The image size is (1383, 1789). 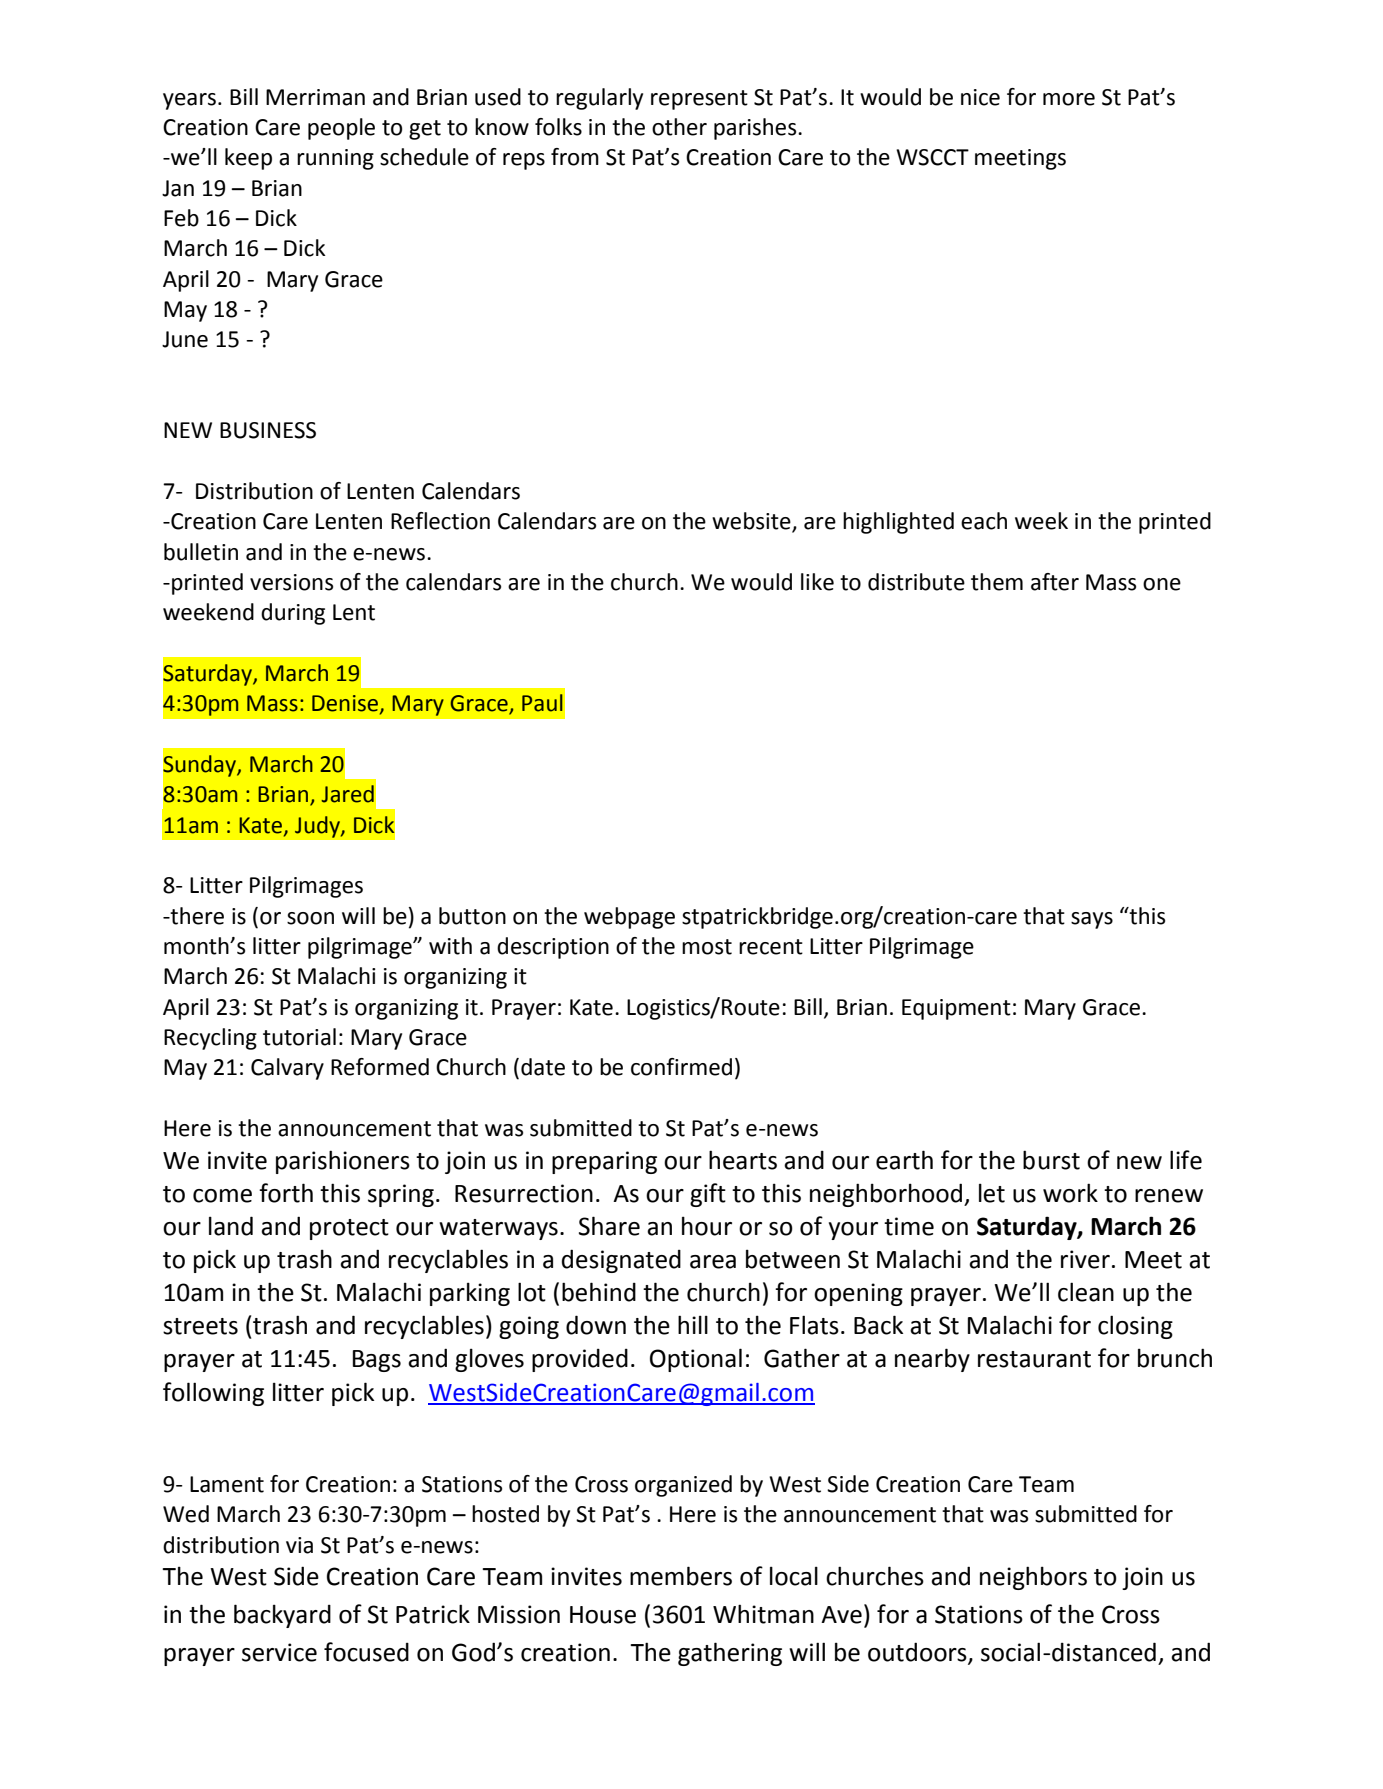 What do you see at coordinates (279, 1652) in the screenshot?
I see `service` at bounding box center [279, 1652].
